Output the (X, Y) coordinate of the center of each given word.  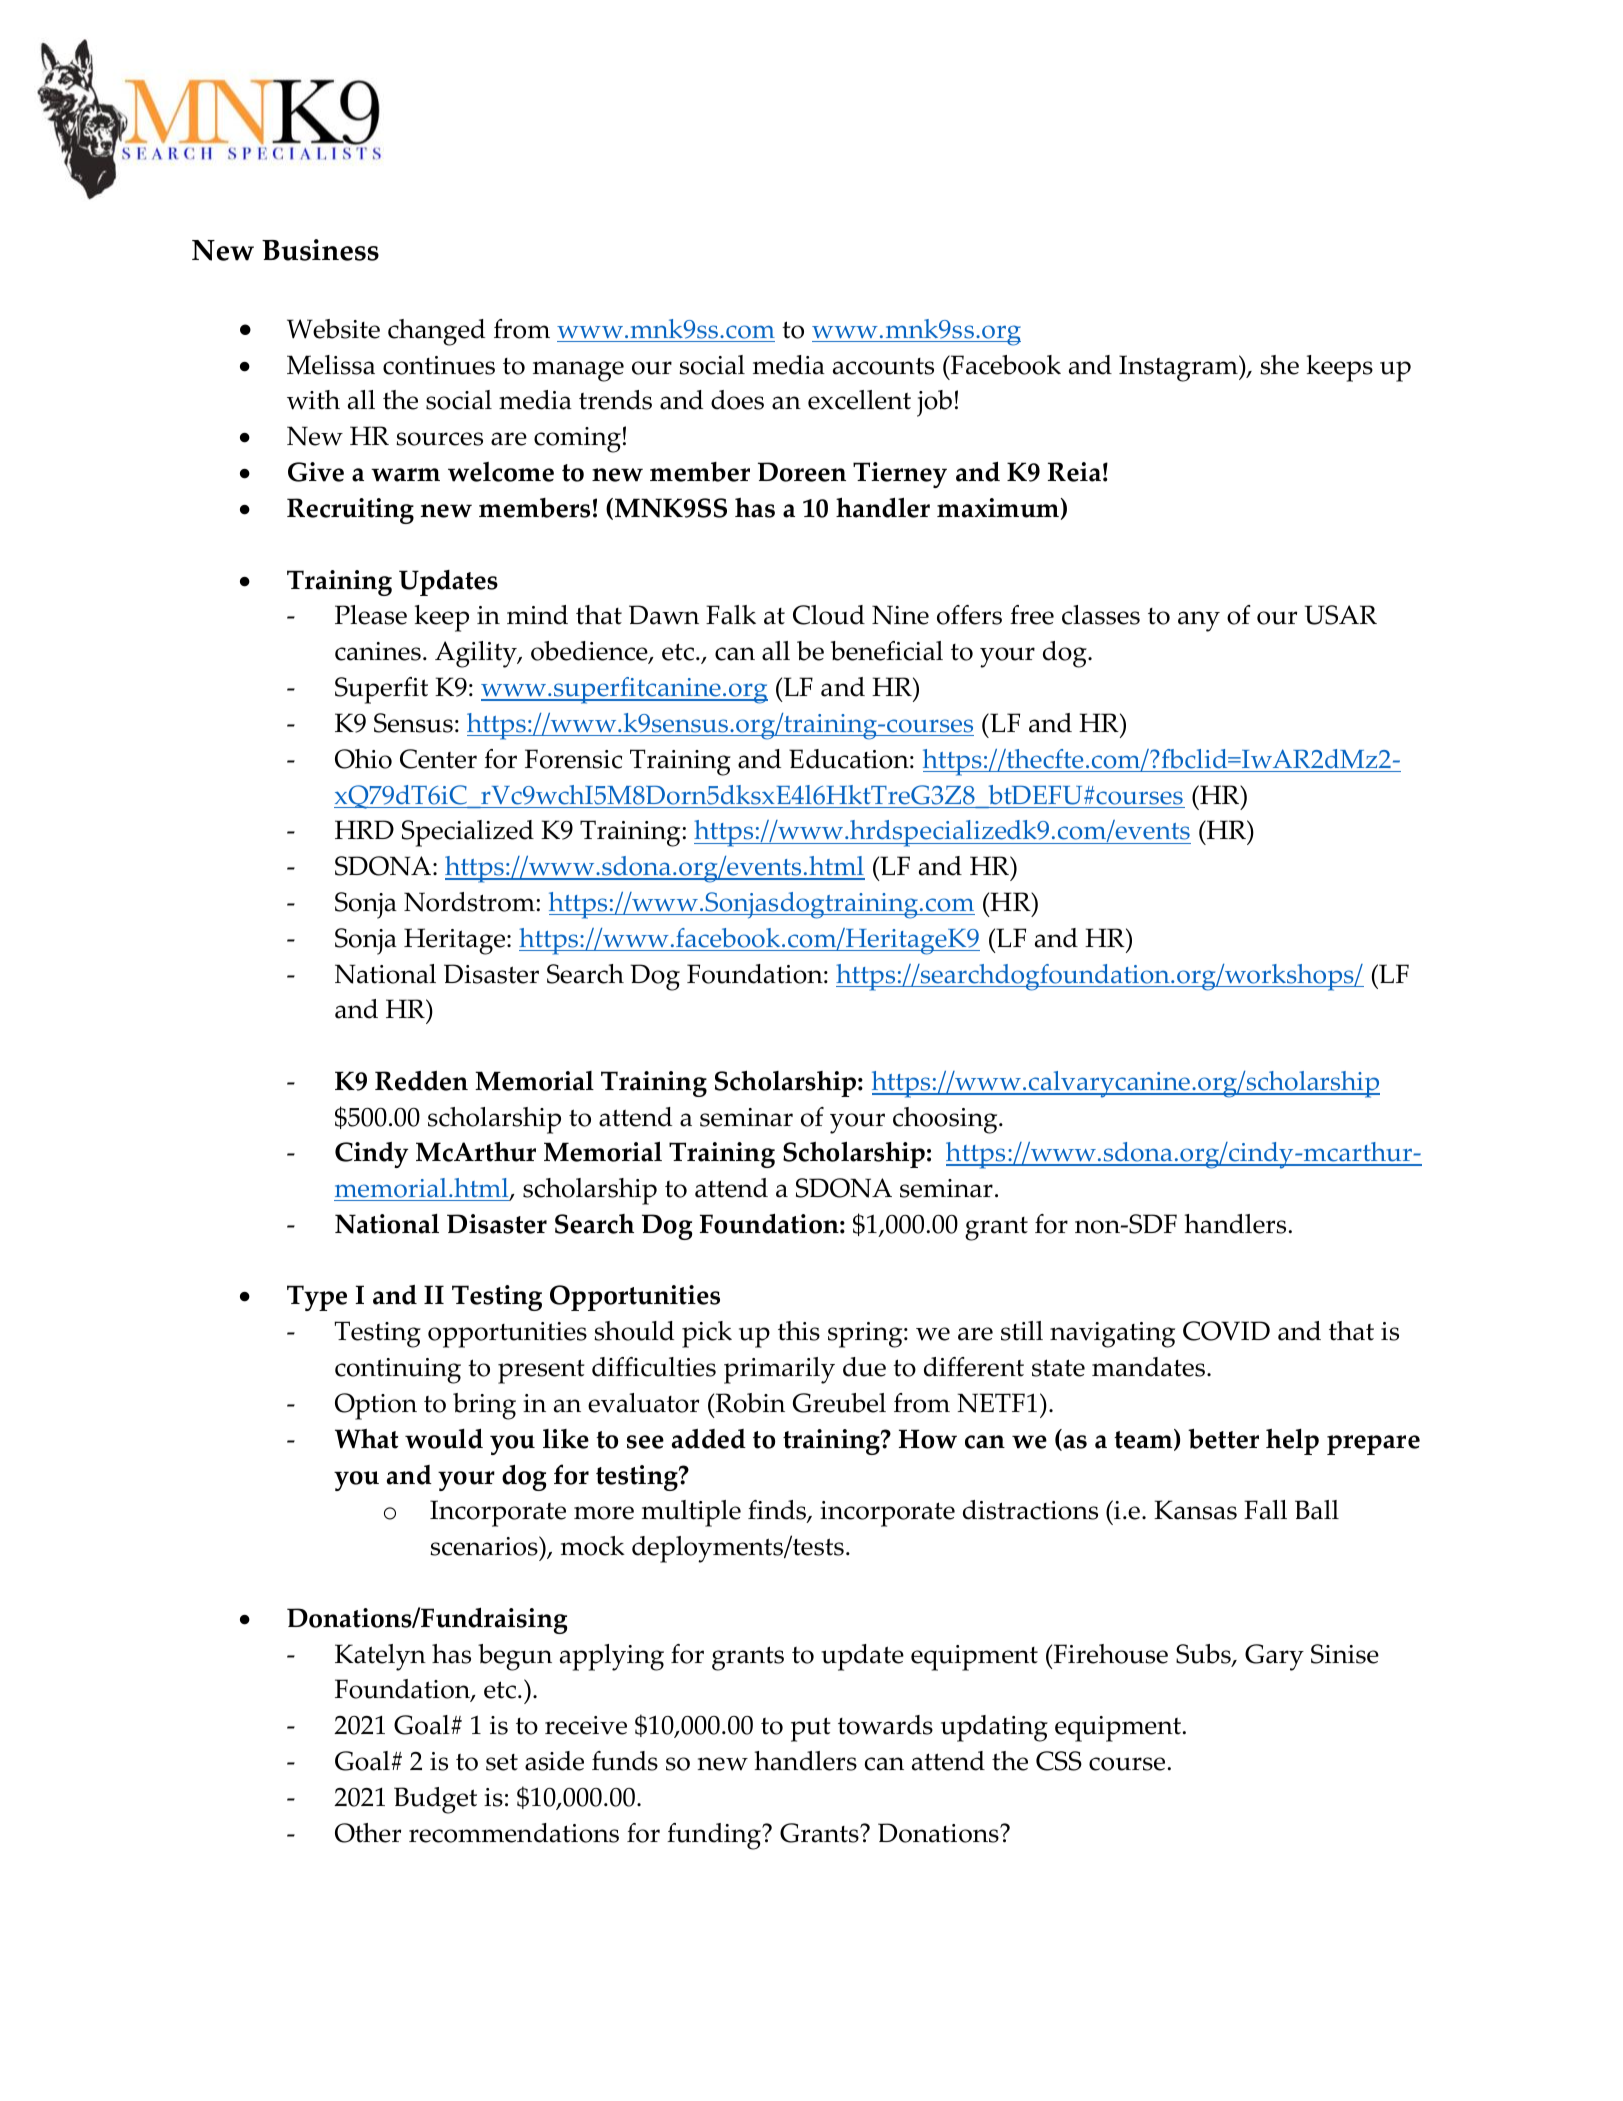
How (928, 1439)
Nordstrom (469, 902)
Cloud (829, 615)
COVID (1226, 1331)
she (1279, 365)
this (799, 1331)
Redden (421, 1081)
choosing (946, 1120)
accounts (883, 366)
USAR (1341, 615)
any (1199, 621)
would (444, 1438)
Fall (1265, 1510)
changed (436, 332)
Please (371, 615)
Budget (435, 1800)
